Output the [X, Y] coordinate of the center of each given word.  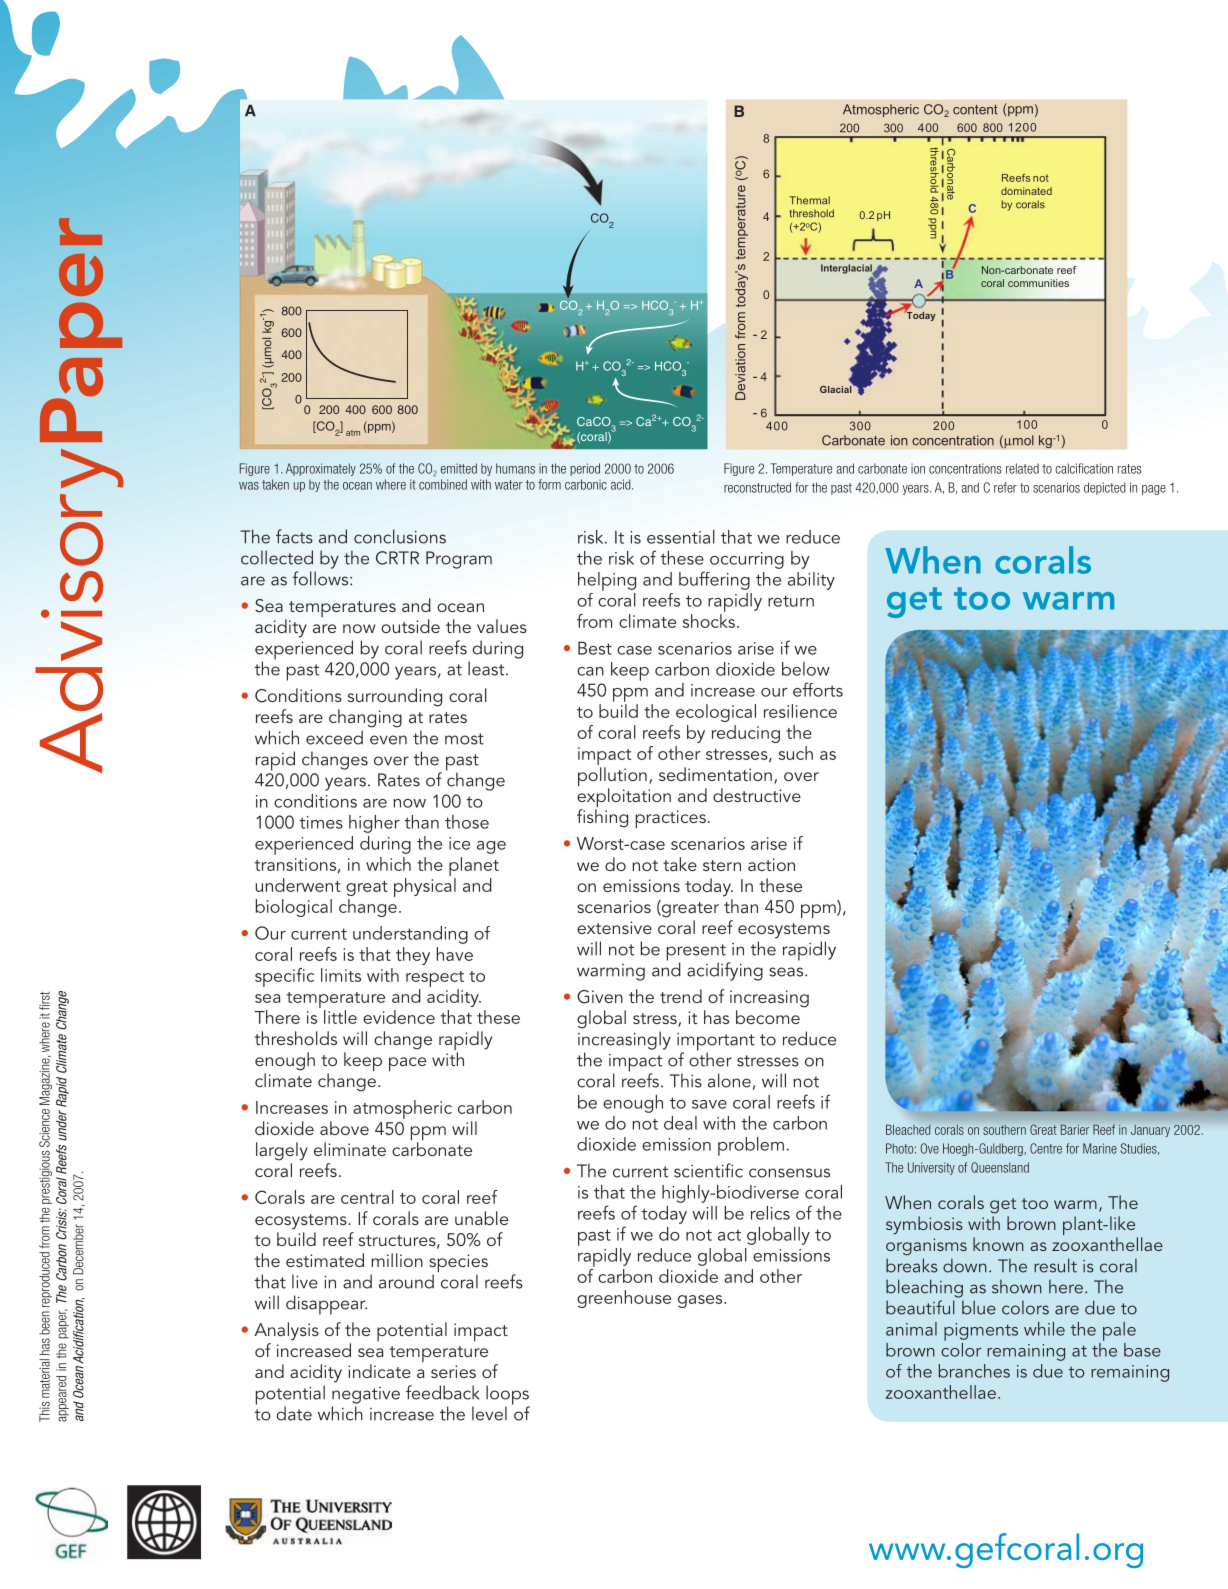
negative [366, 1395]
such [796, 753]
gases [701, 1301]
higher [374, 824]
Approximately [321, 469]
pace [407, 1064]
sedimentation [715, 774]
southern [1004, 1130]
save [709, 1104]
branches [974, 1371]
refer [1005, 487]
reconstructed [757, 487]
